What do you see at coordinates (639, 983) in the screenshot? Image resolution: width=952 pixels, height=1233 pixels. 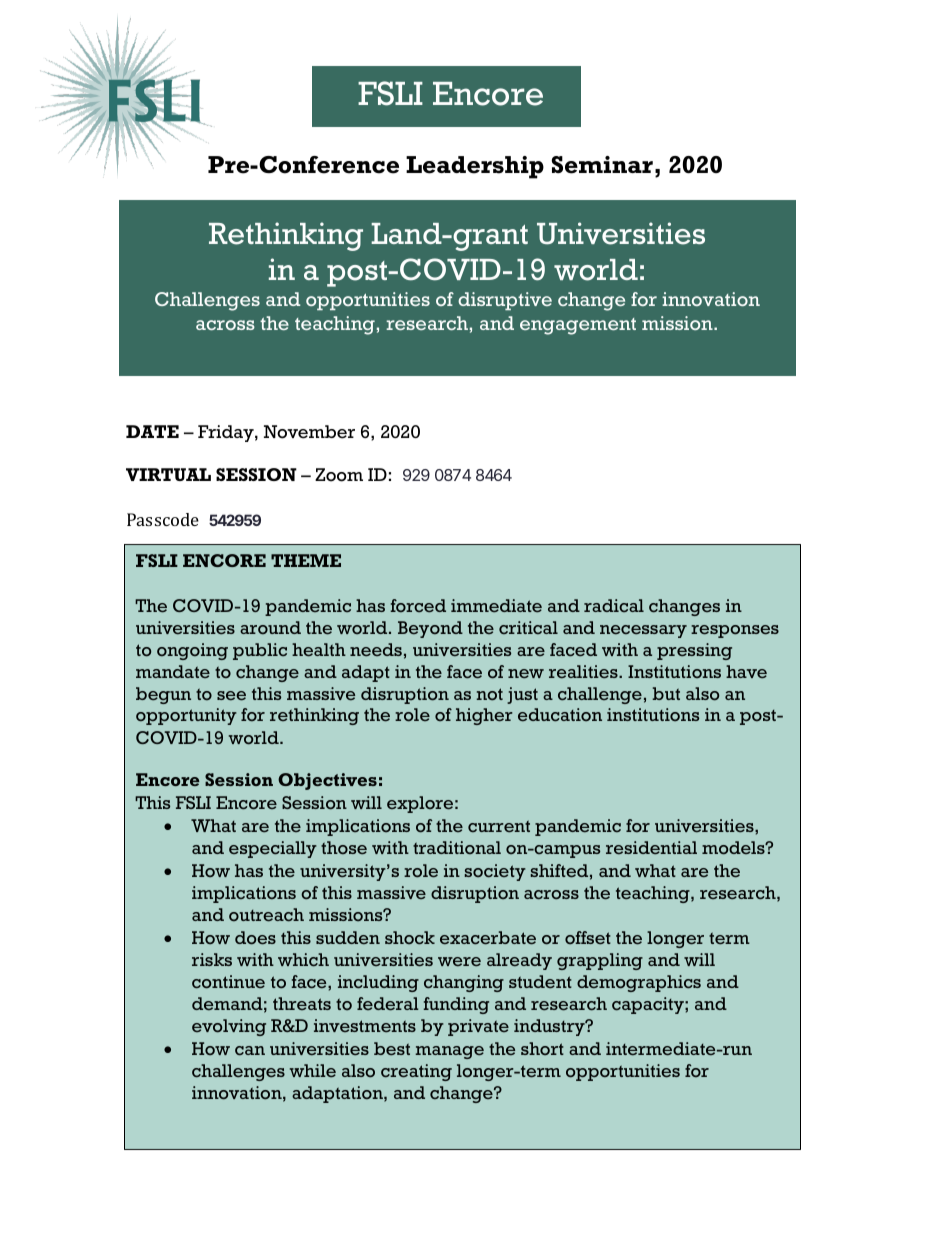 I see `demographics` at bounding box center [639, 983].
